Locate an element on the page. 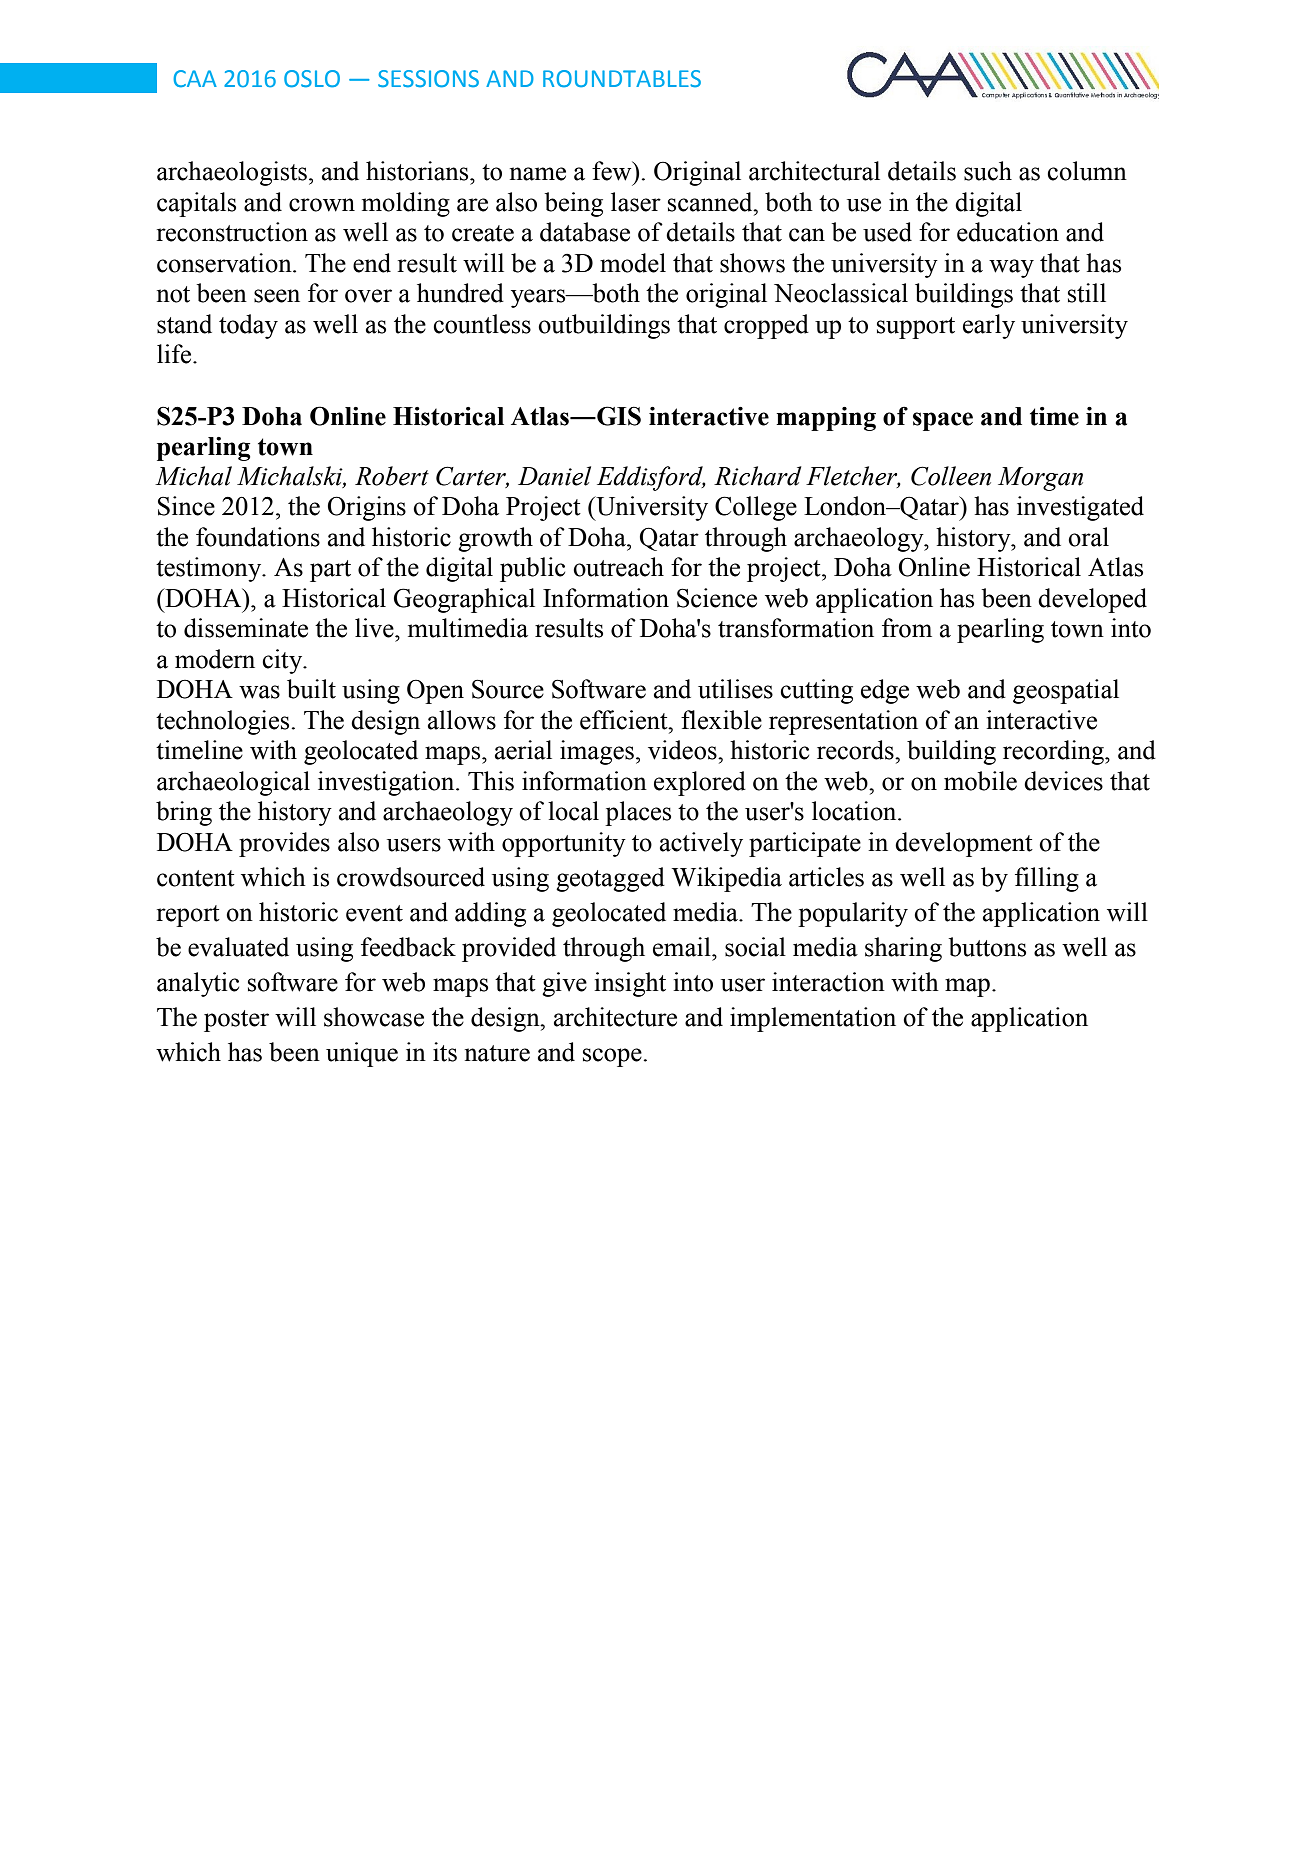 Image resolution: width=1315 pixels, height=1860 pixels. Daniel is located at coordinates (554, 476).
